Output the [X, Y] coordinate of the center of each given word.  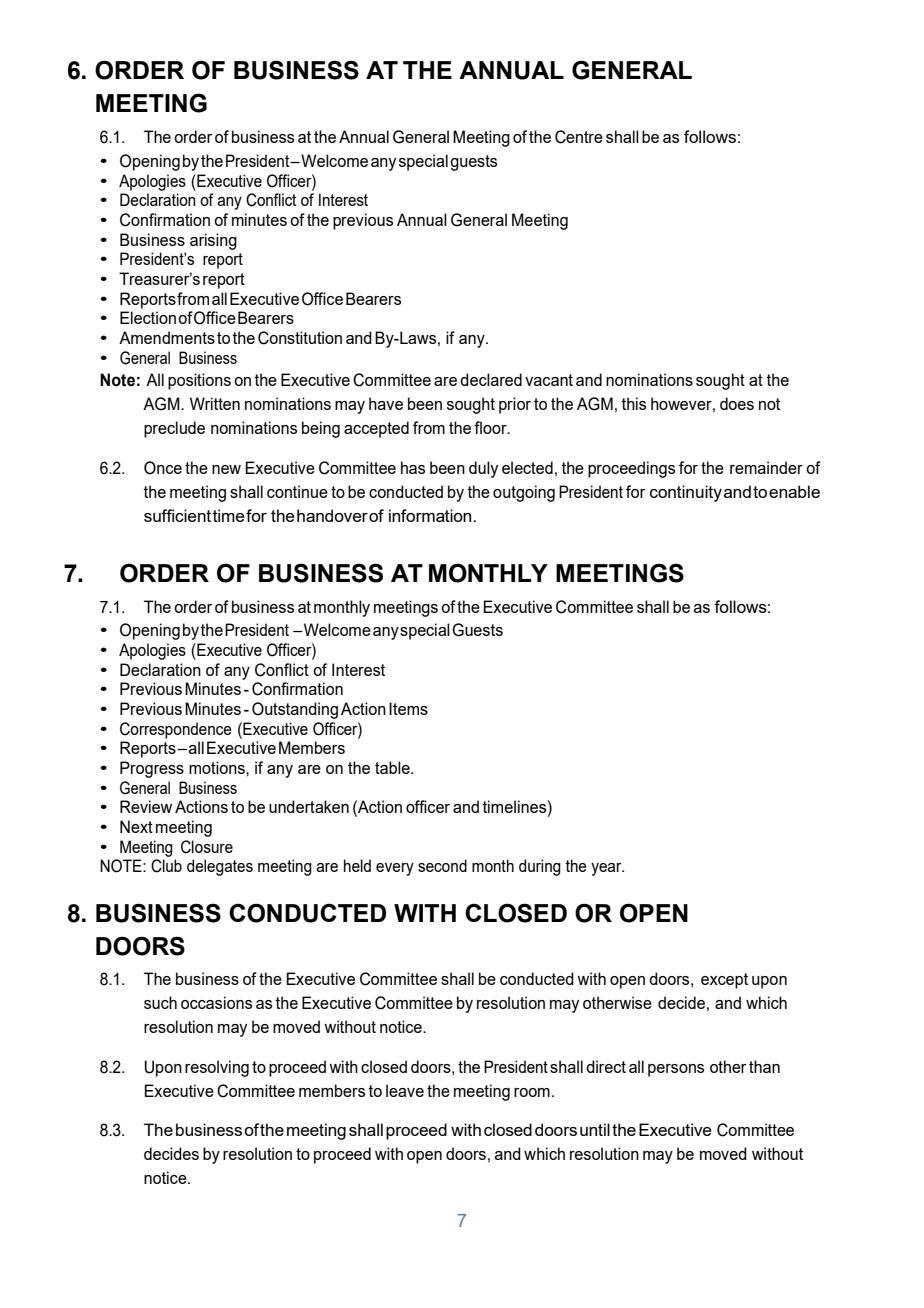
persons [676, 1070]
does [737, 403]
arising [213, 241]
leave [405, 1090]
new [226, 469]
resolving [217, 1068]
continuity [686, 493]
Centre [579, 137]
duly [483, 469]
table [393, 767]
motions [218, 767]
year [607, 869]
